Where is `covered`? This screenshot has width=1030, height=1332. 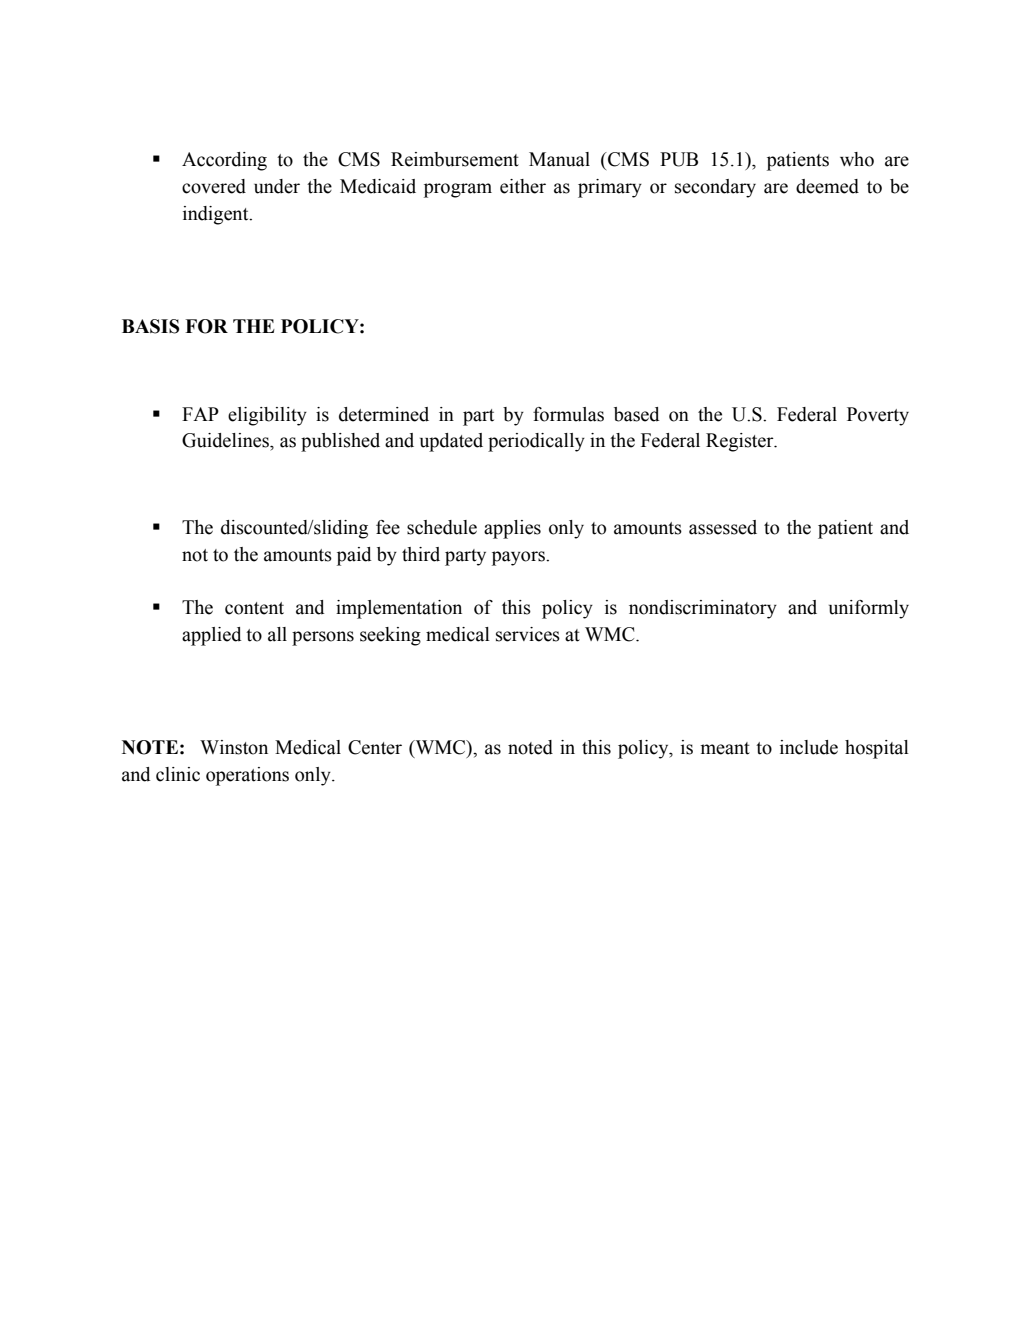 covered is located at coordinates (214, 186).
